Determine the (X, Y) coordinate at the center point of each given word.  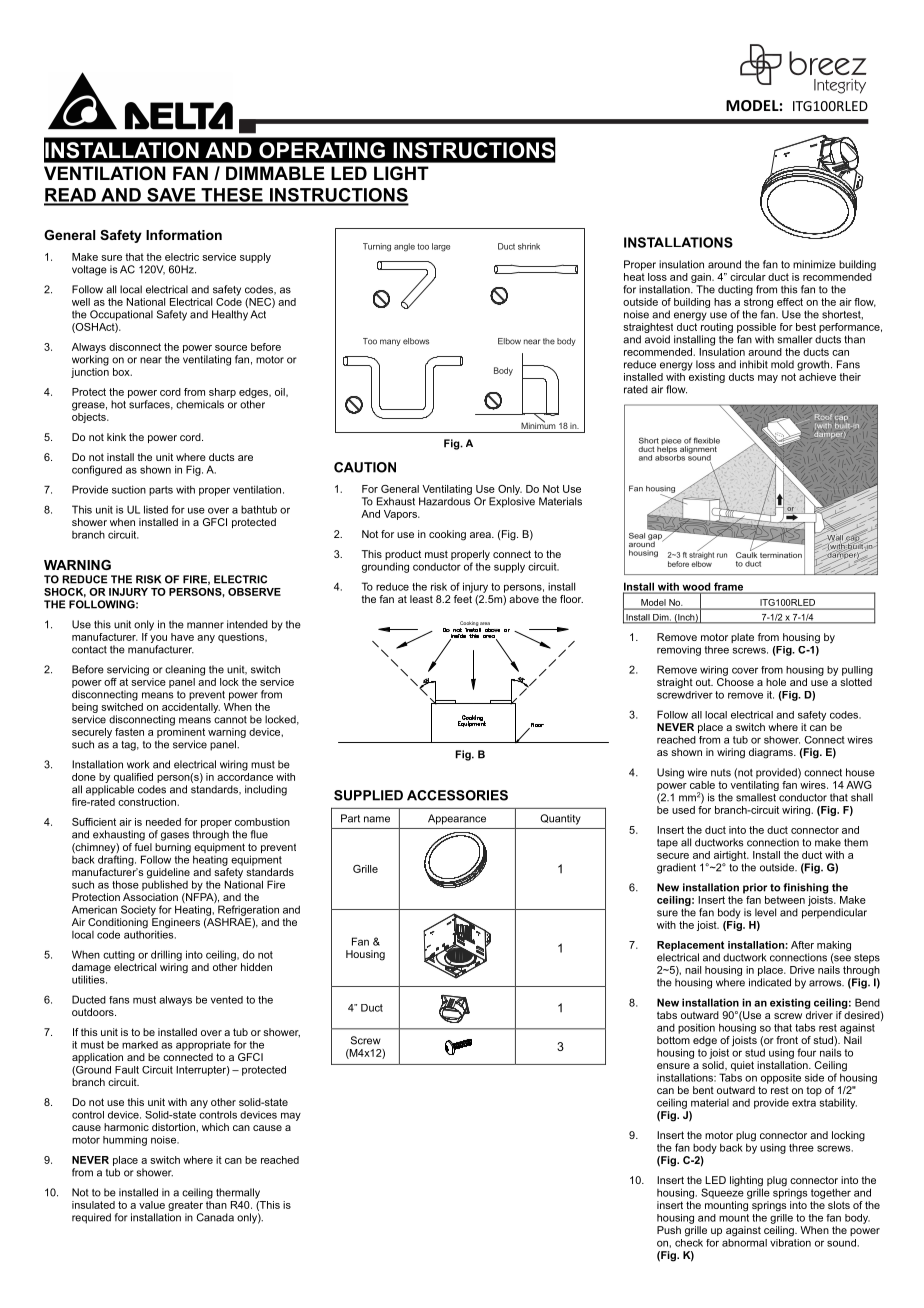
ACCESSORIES (457, 795)
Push (669, 1230)
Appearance (457, 819)
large (441, 247)
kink (116, 437)
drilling (166, 955)
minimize (814, 264)
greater (185, 1206)
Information (184, 235)
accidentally (191, 708)
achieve (817, 375)
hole (776, 682)
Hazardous (445, 501)
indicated (770, 982)
